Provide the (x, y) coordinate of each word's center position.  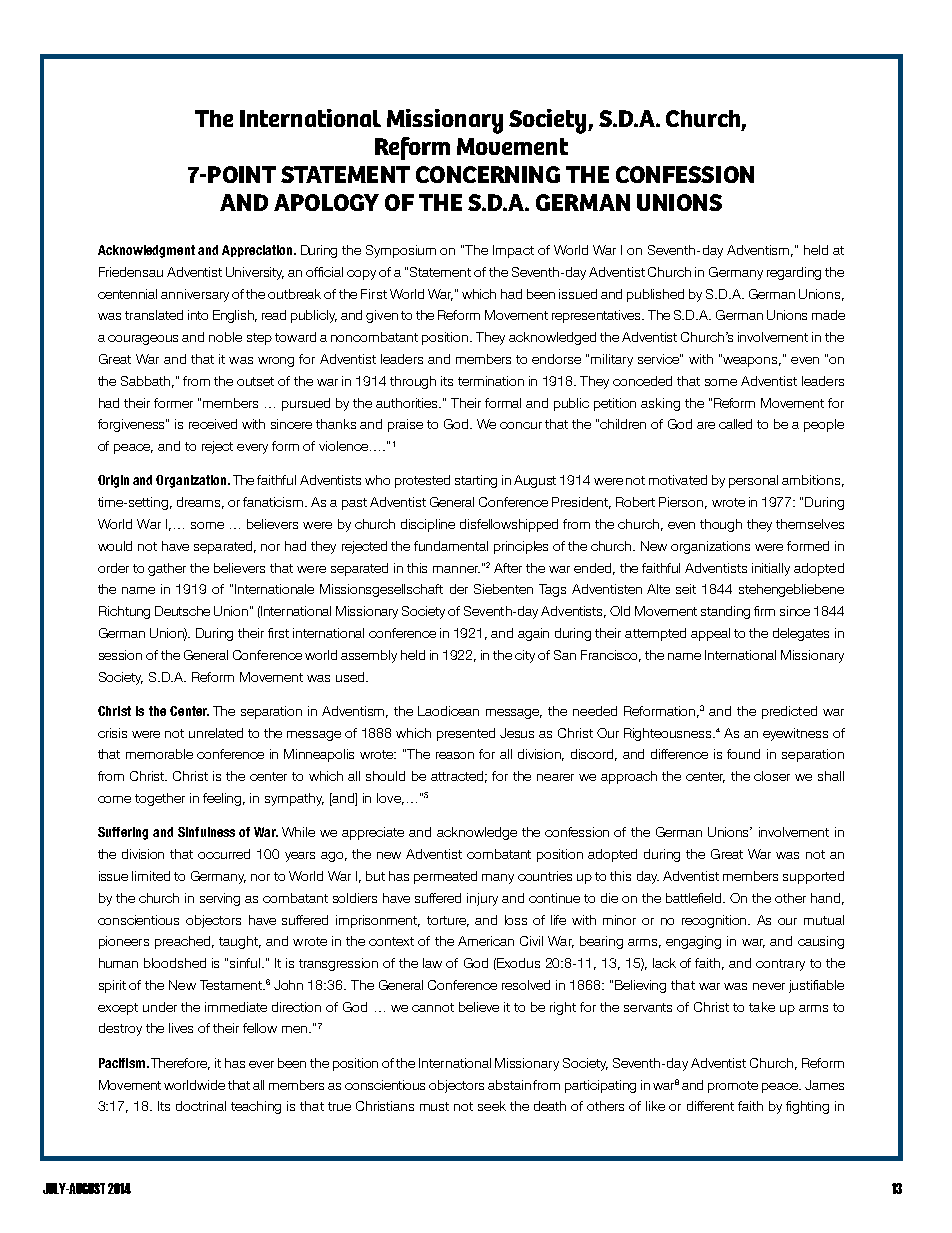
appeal (710, 634)
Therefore (180, 1064)
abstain (509, 1085)
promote (733, 1087)
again (533, 634)
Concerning (488, 174)
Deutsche (182, 611)
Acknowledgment (146, 251)
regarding (794, 273)
